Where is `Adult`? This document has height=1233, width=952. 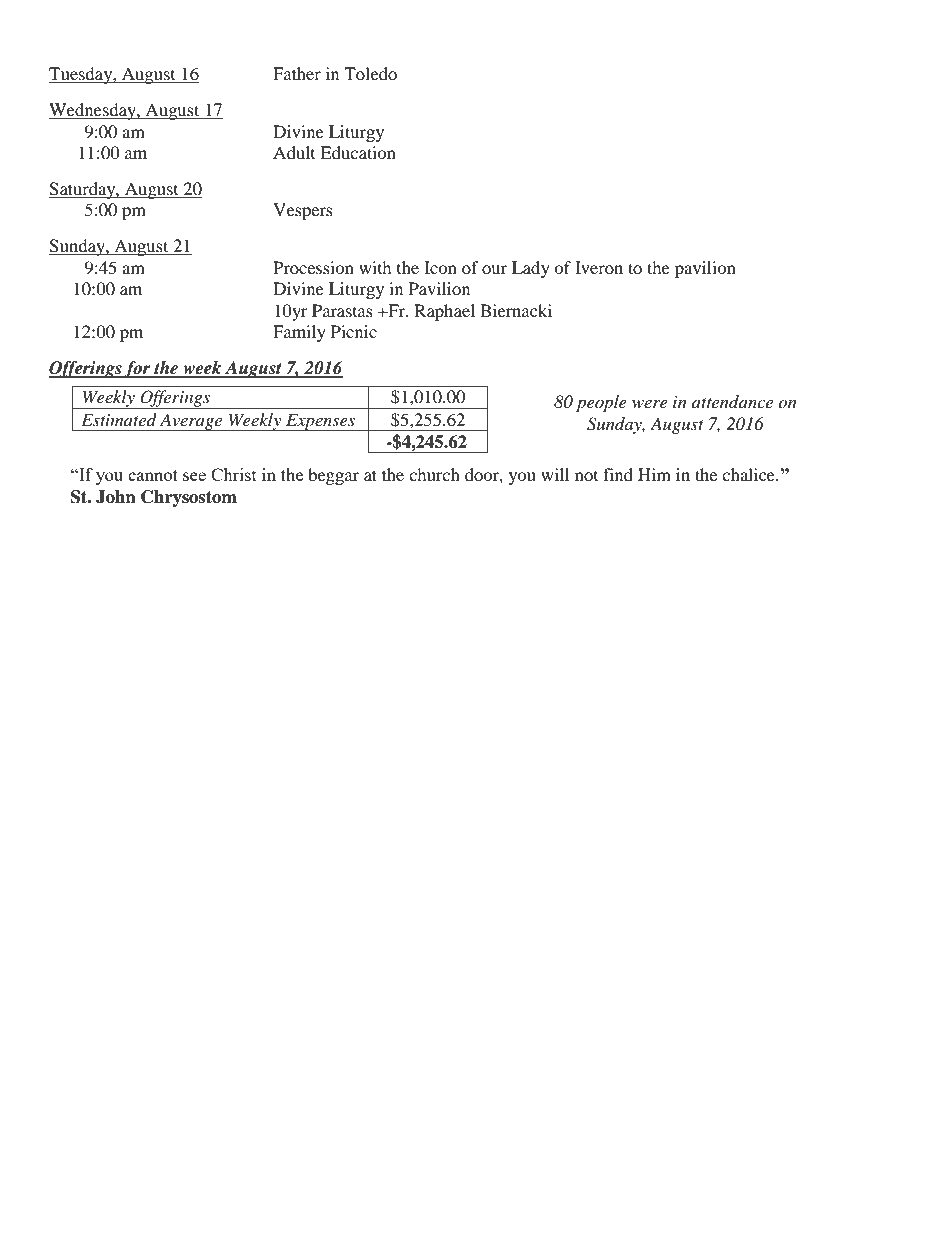
Adult is located at coordinates (294, 152).
